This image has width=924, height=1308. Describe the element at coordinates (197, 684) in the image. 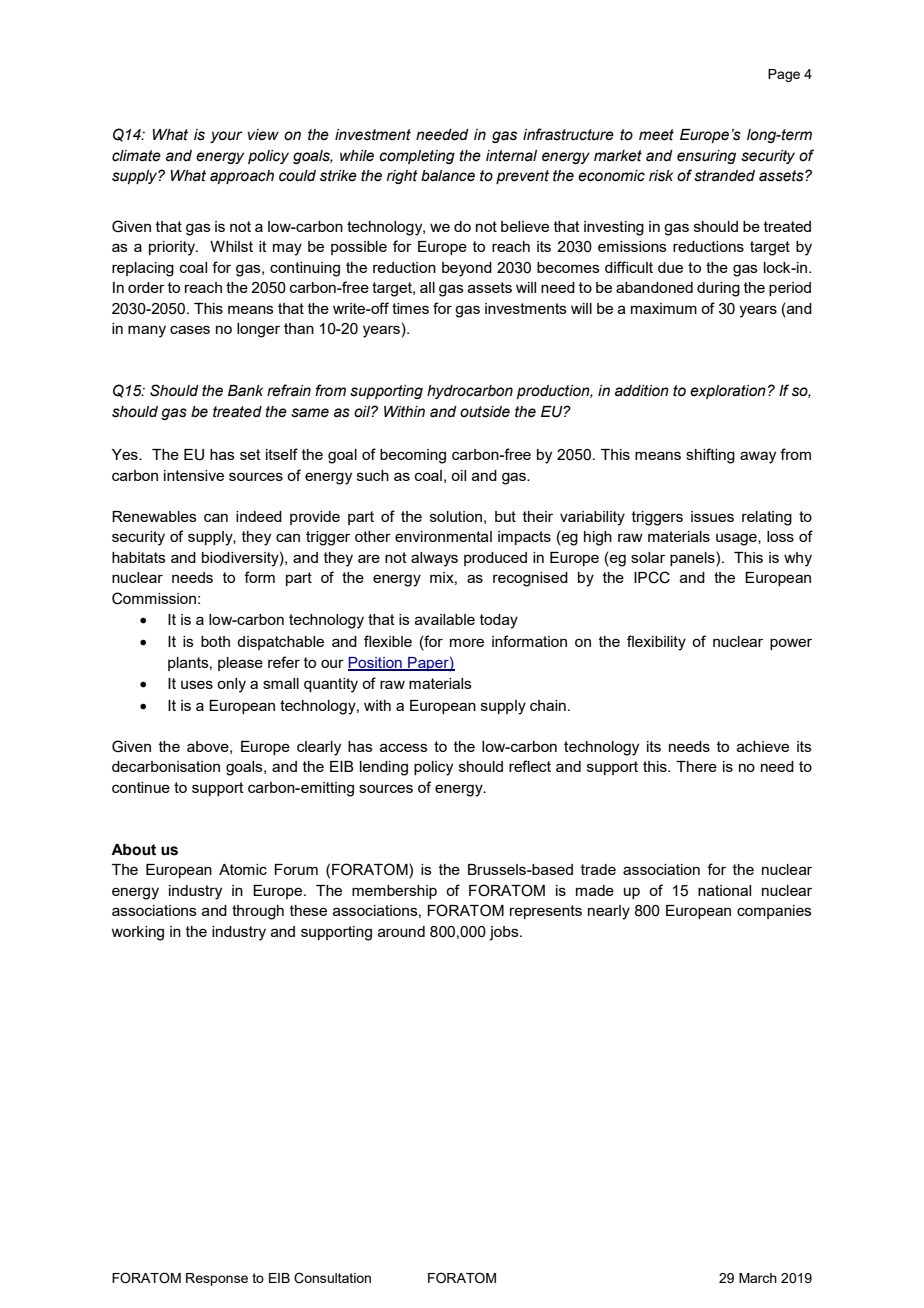

I see `uses` at that location.
